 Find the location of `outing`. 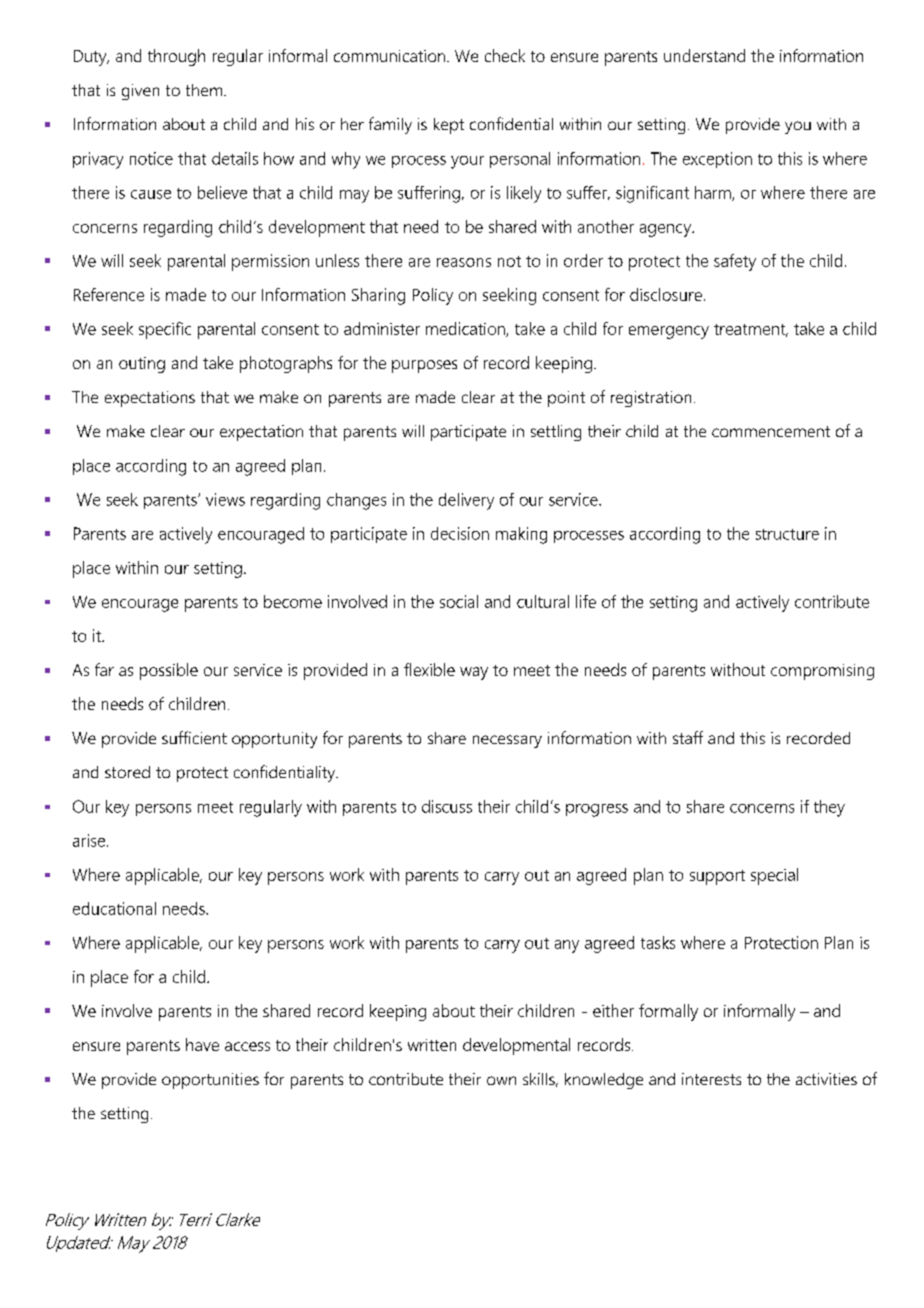

outing is located at coordinates (142, 365).
